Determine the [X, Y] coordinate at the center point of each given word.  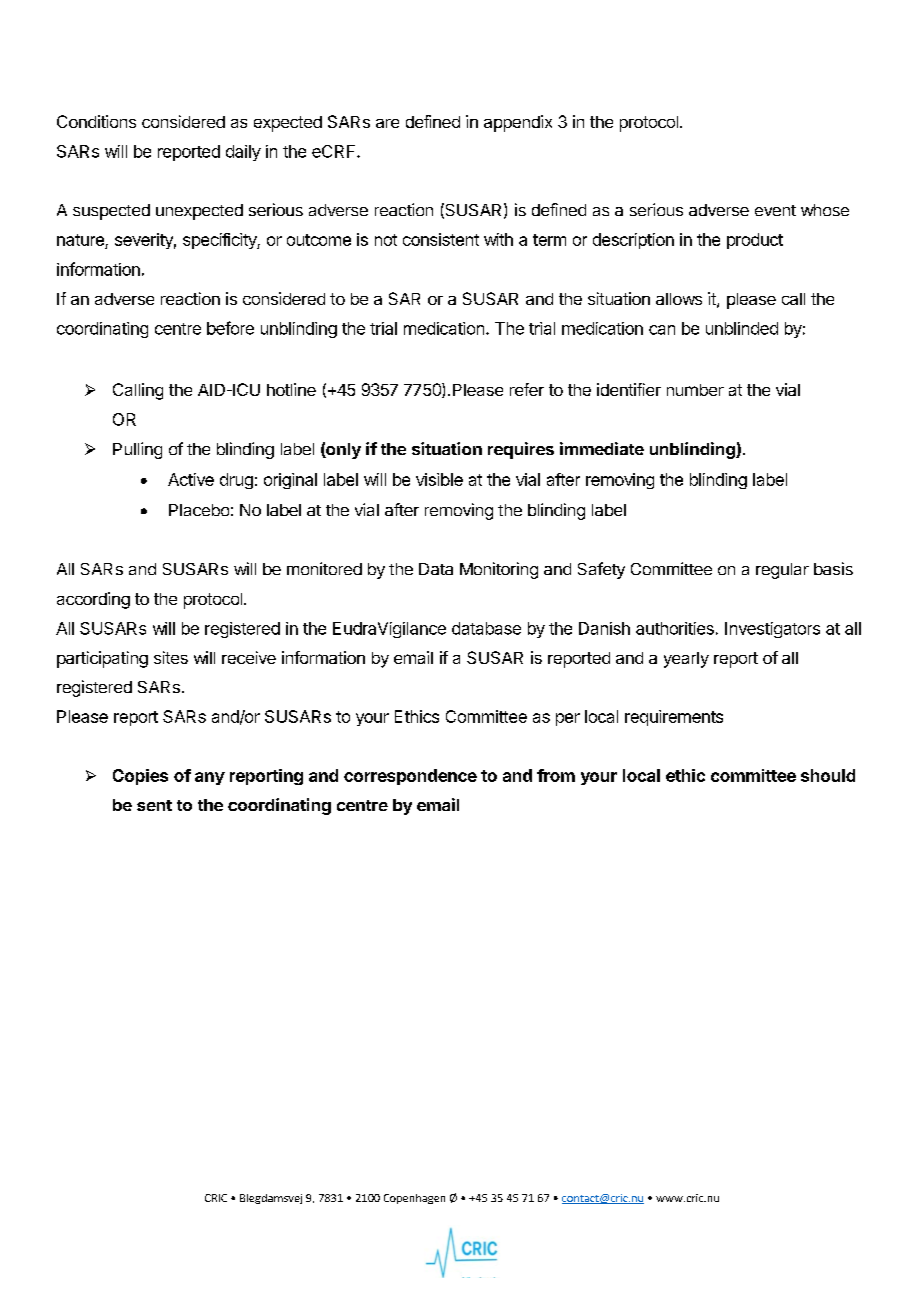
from [556, 775]
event [775, 210]
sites [171, 657]
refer [527, 389]
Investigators [772, 630]
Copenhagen [414, 1199]
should [828, 775]
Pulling [137, 450]
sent [154, 805]
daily [243, 153]
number [695, 390]
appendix [518, 123]
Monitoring [499, 570]
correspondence [410, 777]
